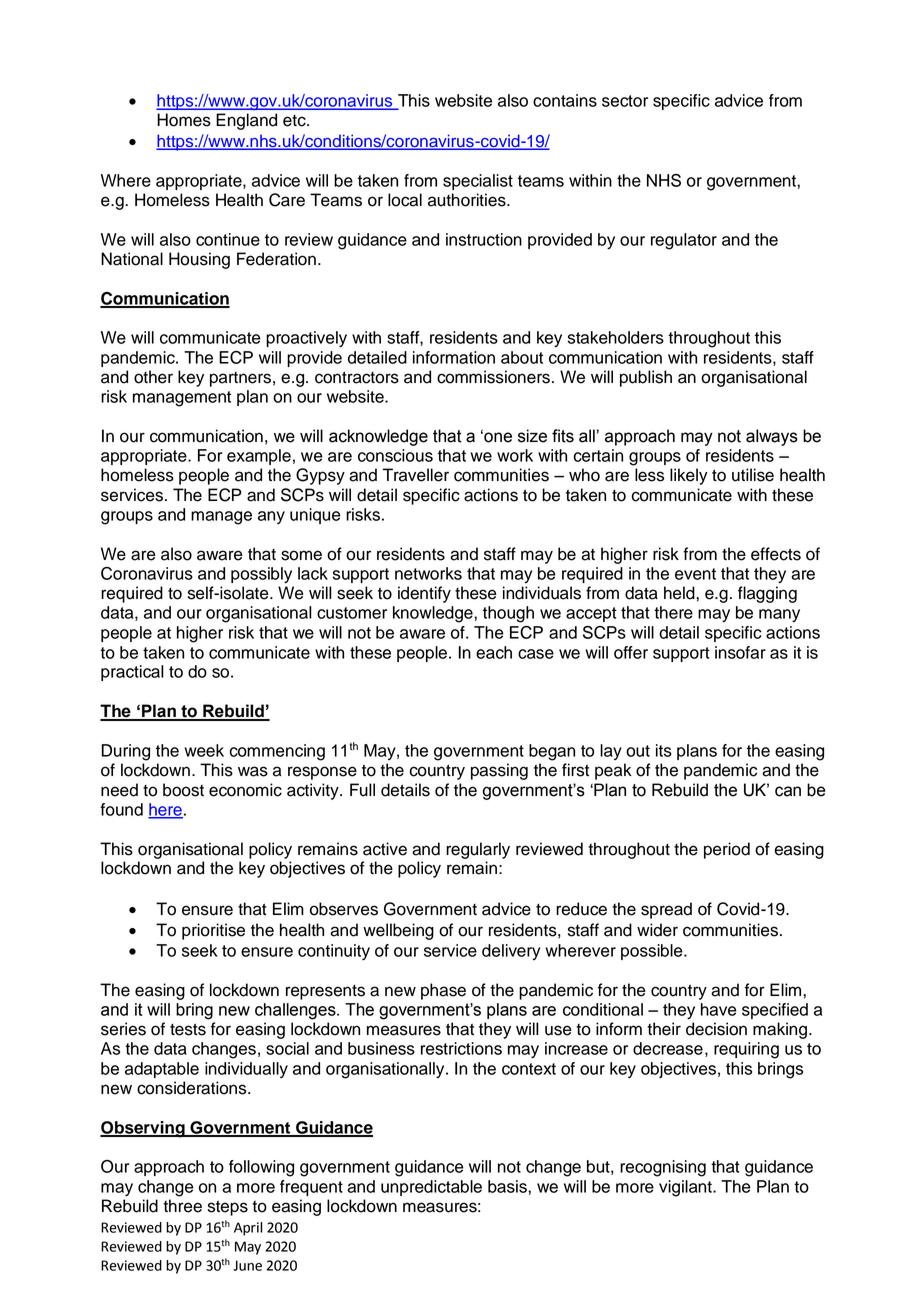  Describe the element at coordinates (184, 120) in the screenshot. I see `Homes` at that location.
